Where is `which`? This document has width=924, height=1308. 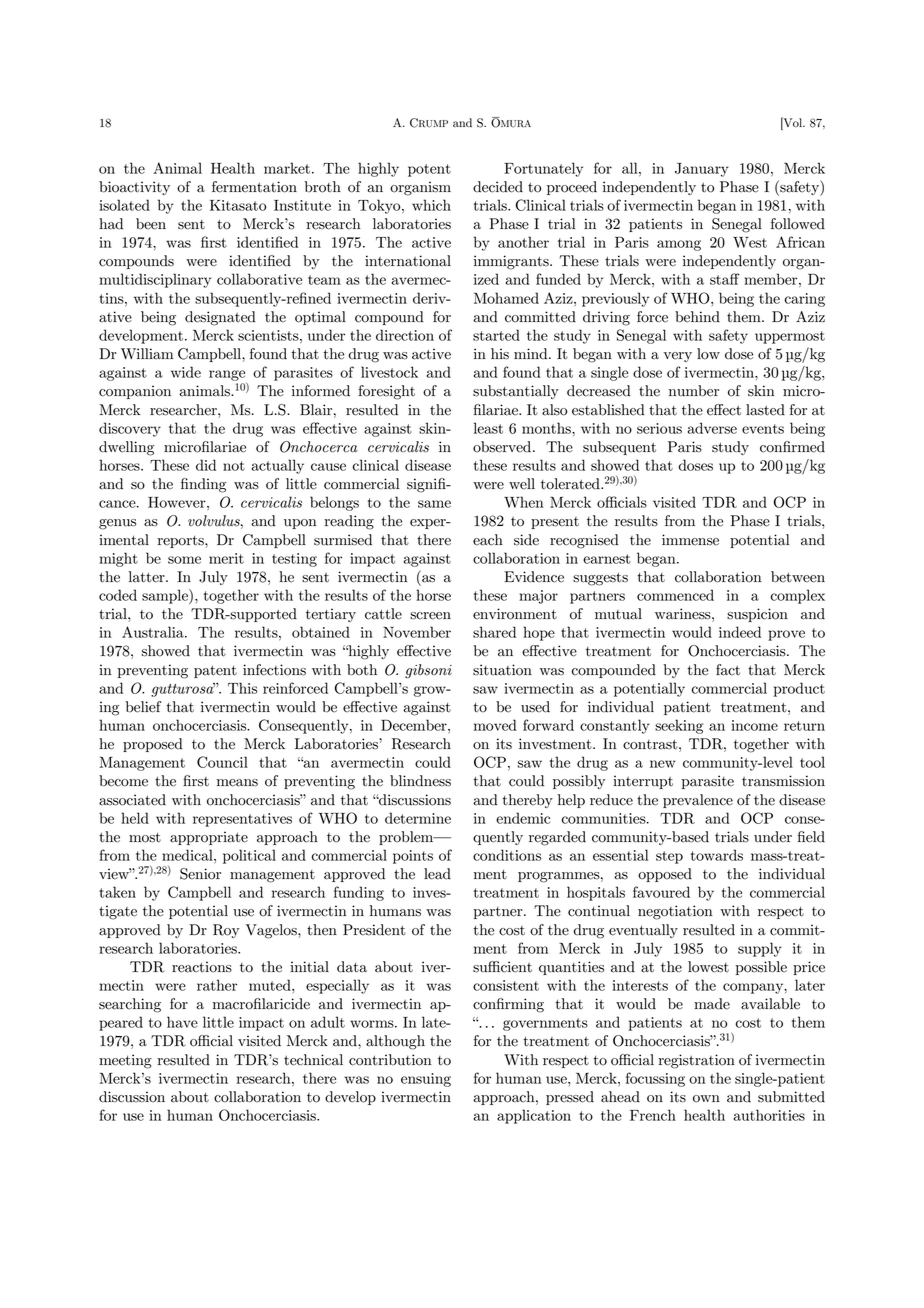
which is located at coordinates (431, 205).
